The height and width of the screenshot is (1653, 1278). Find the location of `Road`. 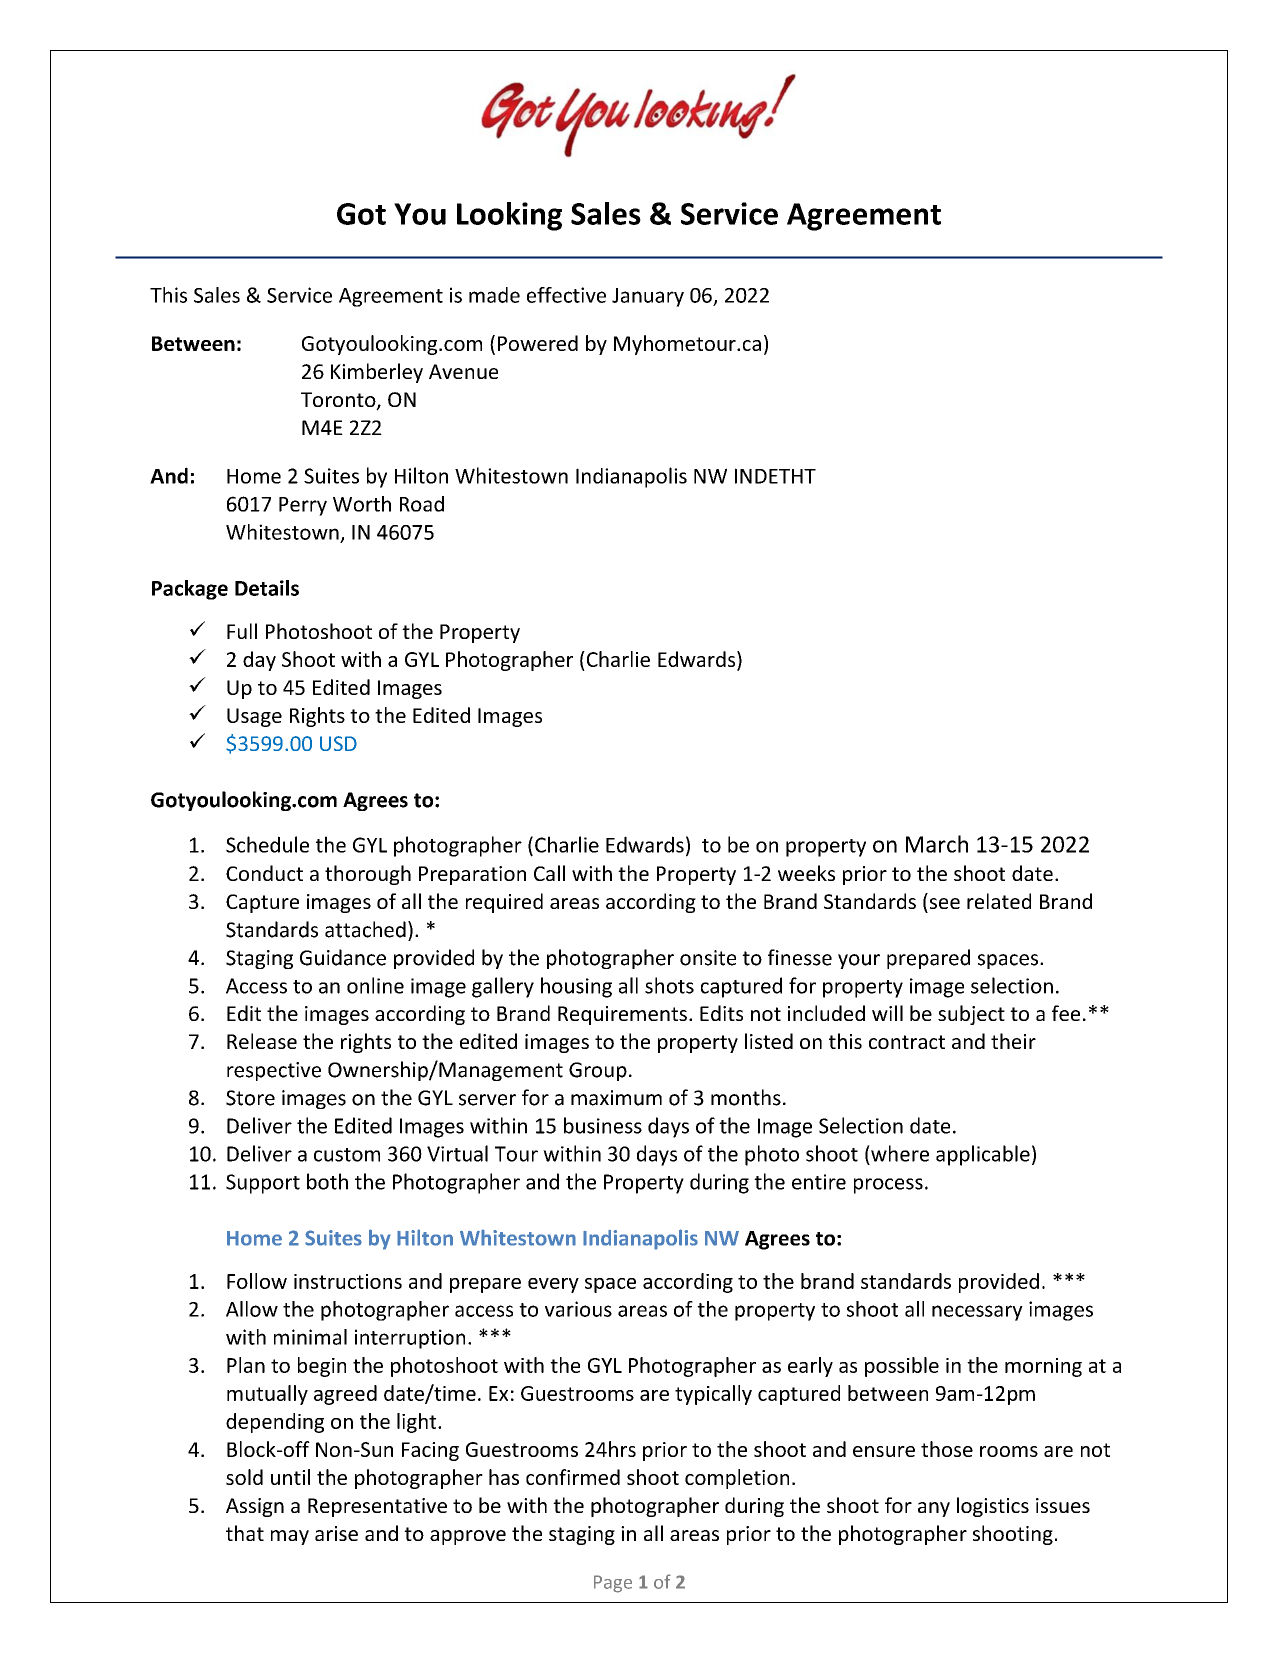

Road is located at coordinates (422, 504).
